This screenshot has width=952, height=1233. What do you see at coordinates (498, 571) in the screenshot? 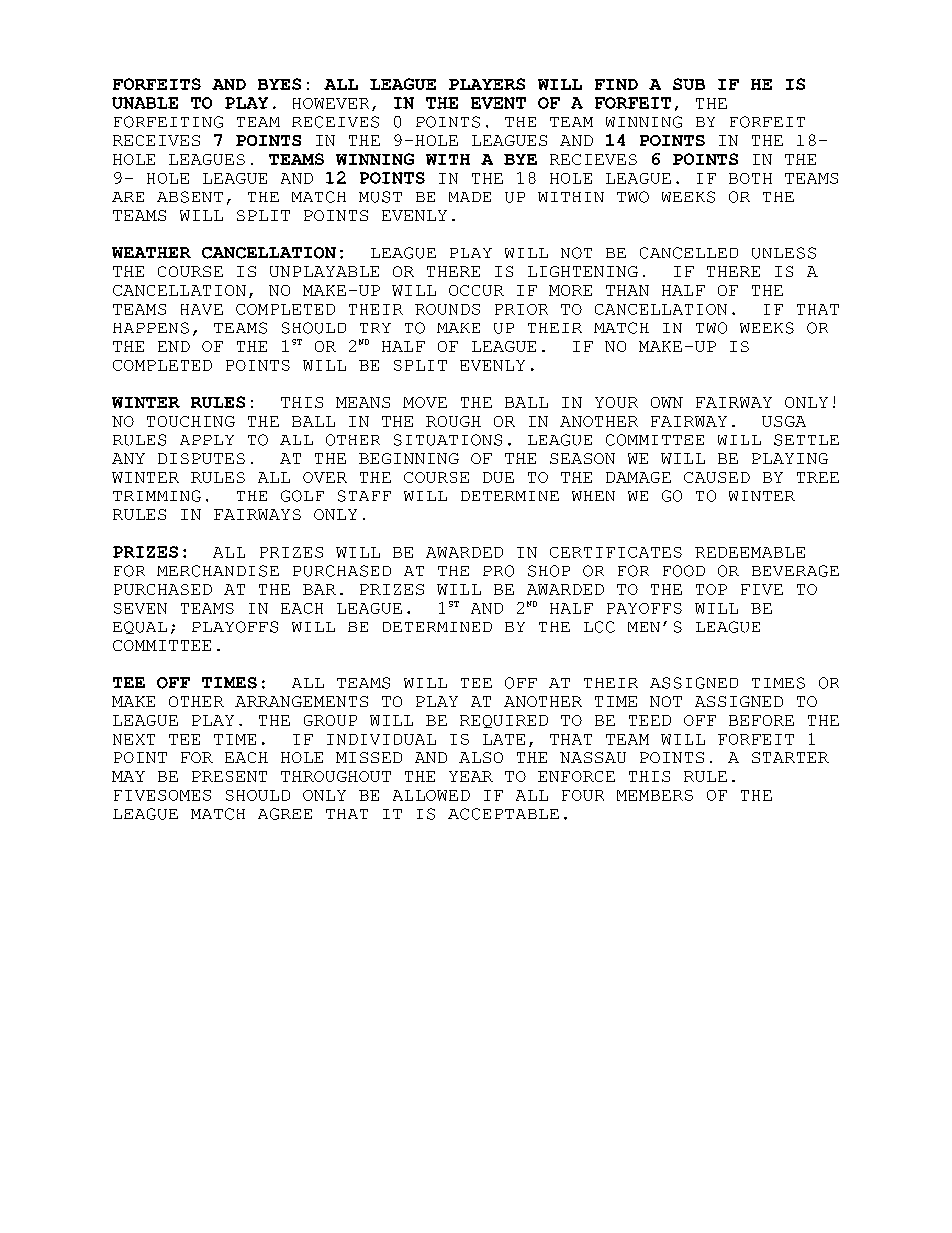
I see `PRO` at bounding box center [498, 571].
